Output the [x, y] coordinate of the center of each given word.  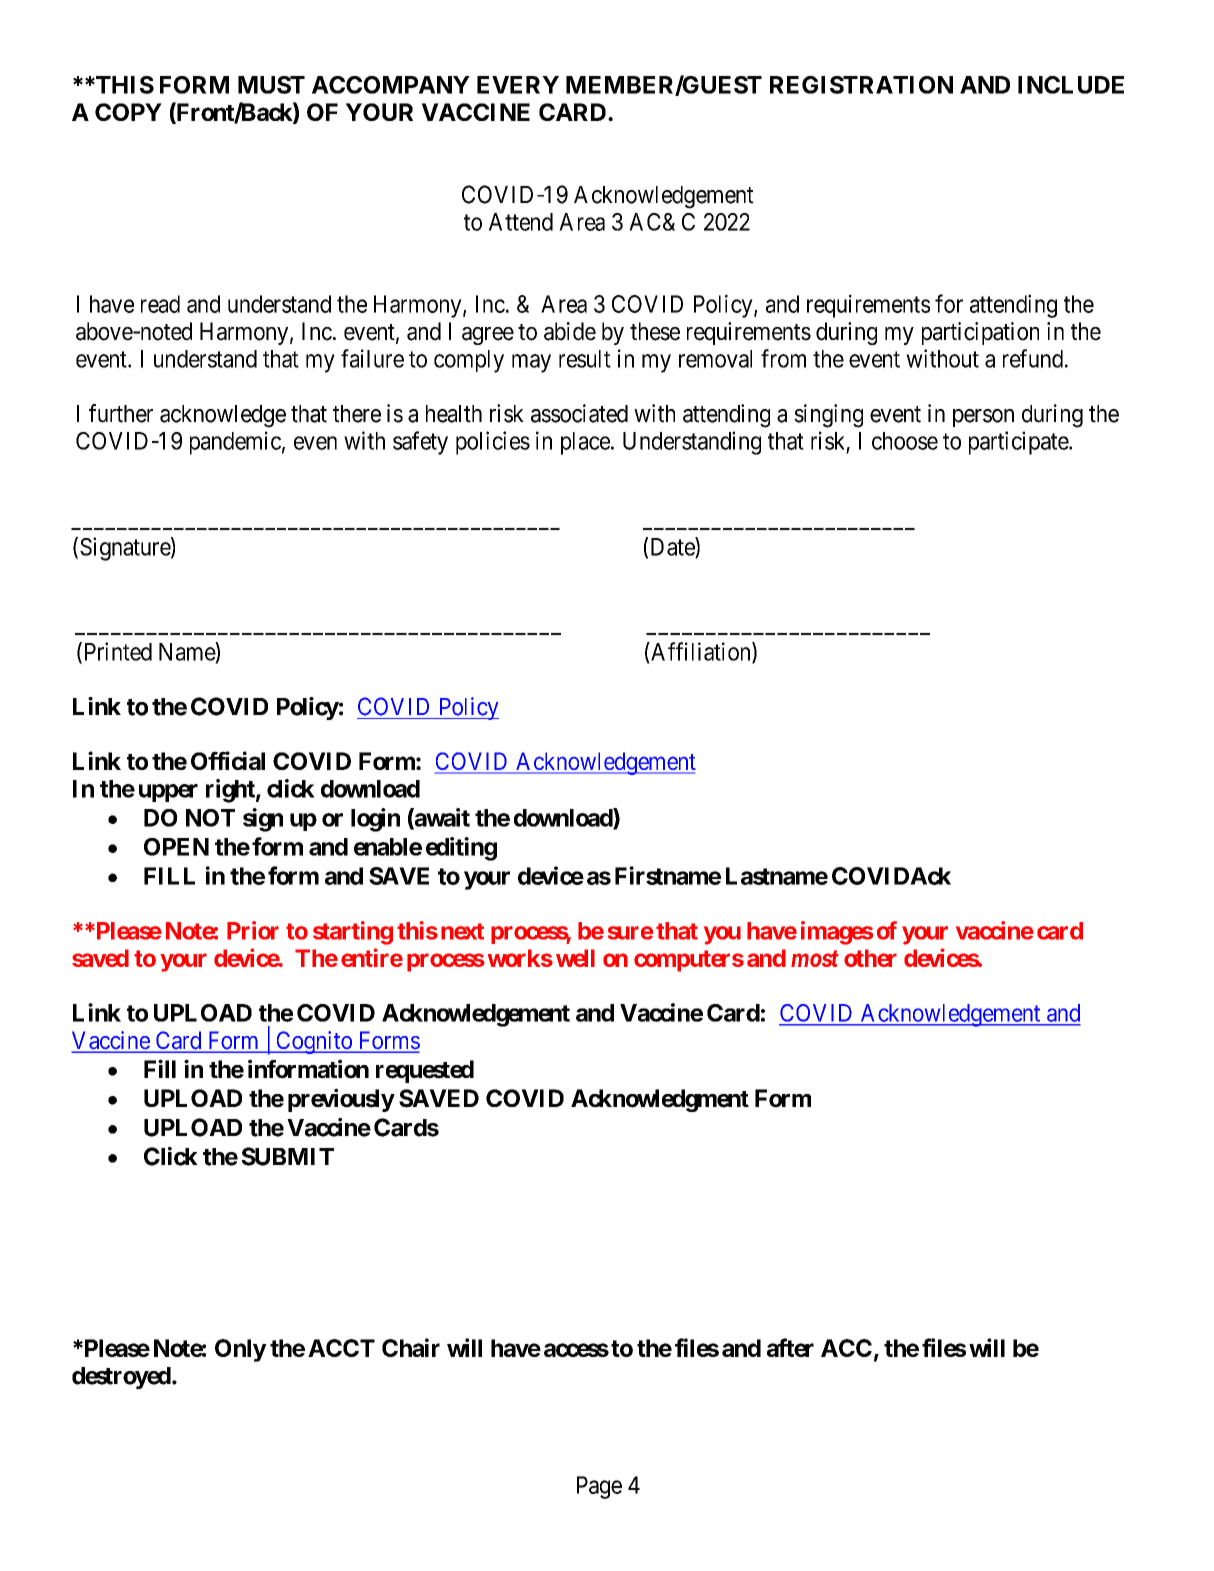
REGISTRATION [861, 85]
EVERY [518, 85]
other [870, 958]
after [790, 1347]
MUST [271, 85]
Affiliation [701, 652]
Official [228, 760]
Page [599, 1487]
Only [240, 1350]
